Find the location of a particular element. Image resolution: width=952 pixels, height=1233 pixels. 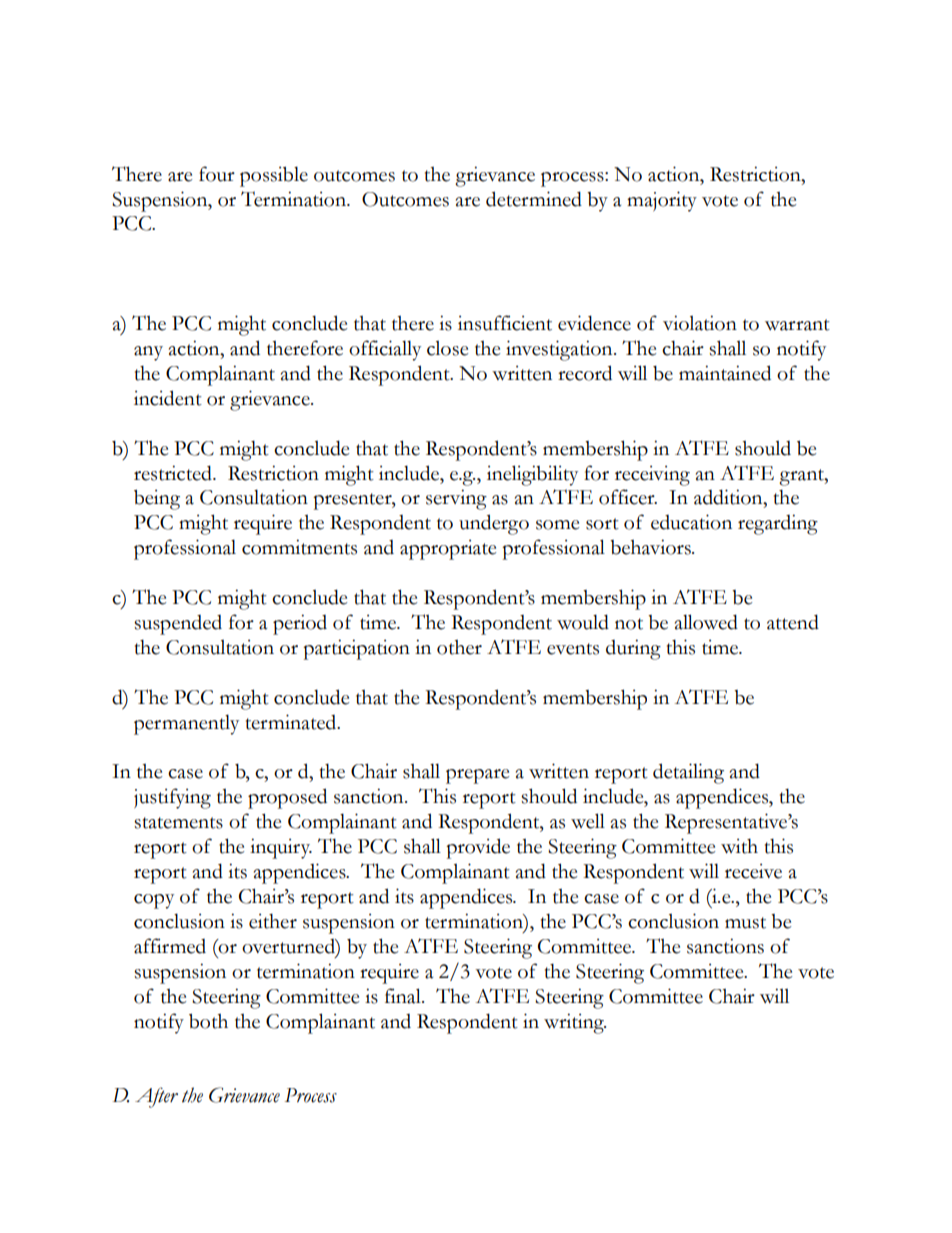

majority is located at coordinates (662, 201).
